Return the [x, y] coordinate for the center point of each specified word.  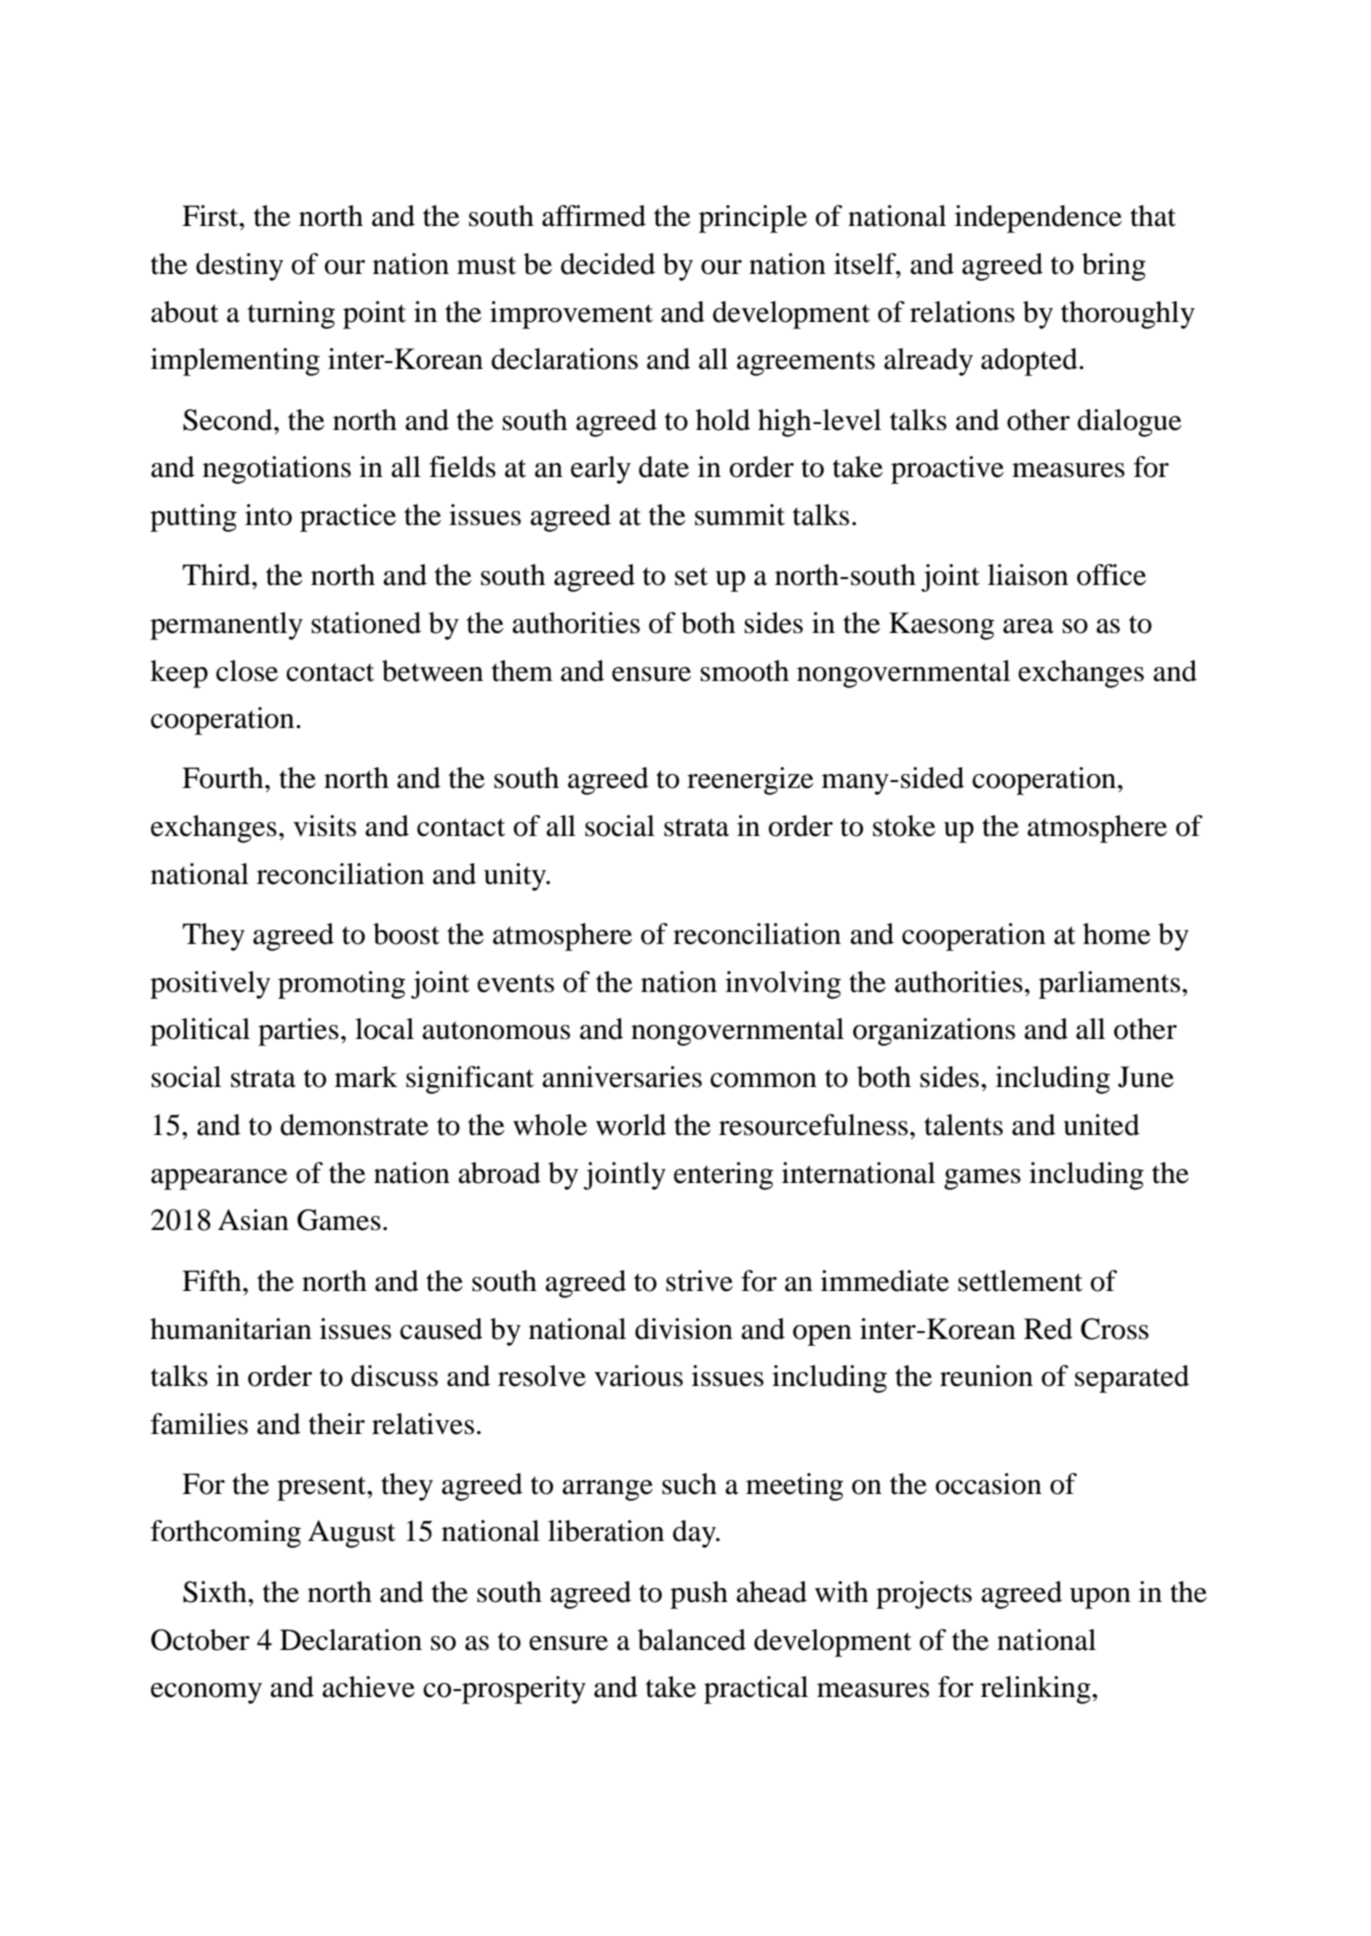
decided [608, 264]
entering [723, 1176]
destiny [239, 267]
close [247, 671]
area [1028, 626]
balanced [692, 1640]
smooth [744, 671]
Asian [253, 1220]
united [1101, 1125]
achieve [368, 1687]
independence [1038, 219]
